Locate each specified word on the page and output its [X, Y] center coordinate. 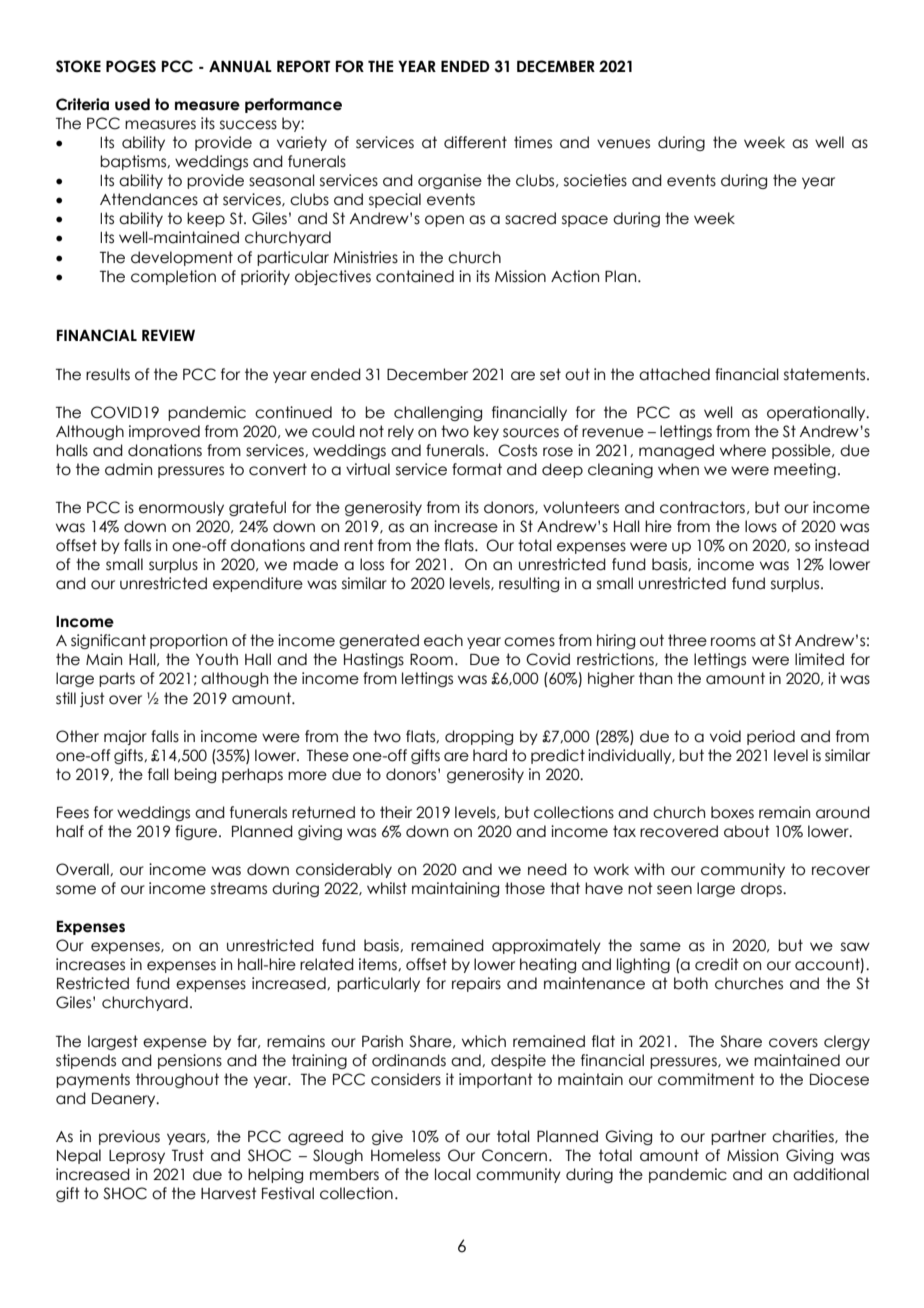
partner [738, 1137]
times [533, 142]
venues [623, 144]
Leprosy [137, 1157]
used [132, 104]
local [453, 1174]
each [443, 640]
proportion [188, 641]
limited [819, 659]
